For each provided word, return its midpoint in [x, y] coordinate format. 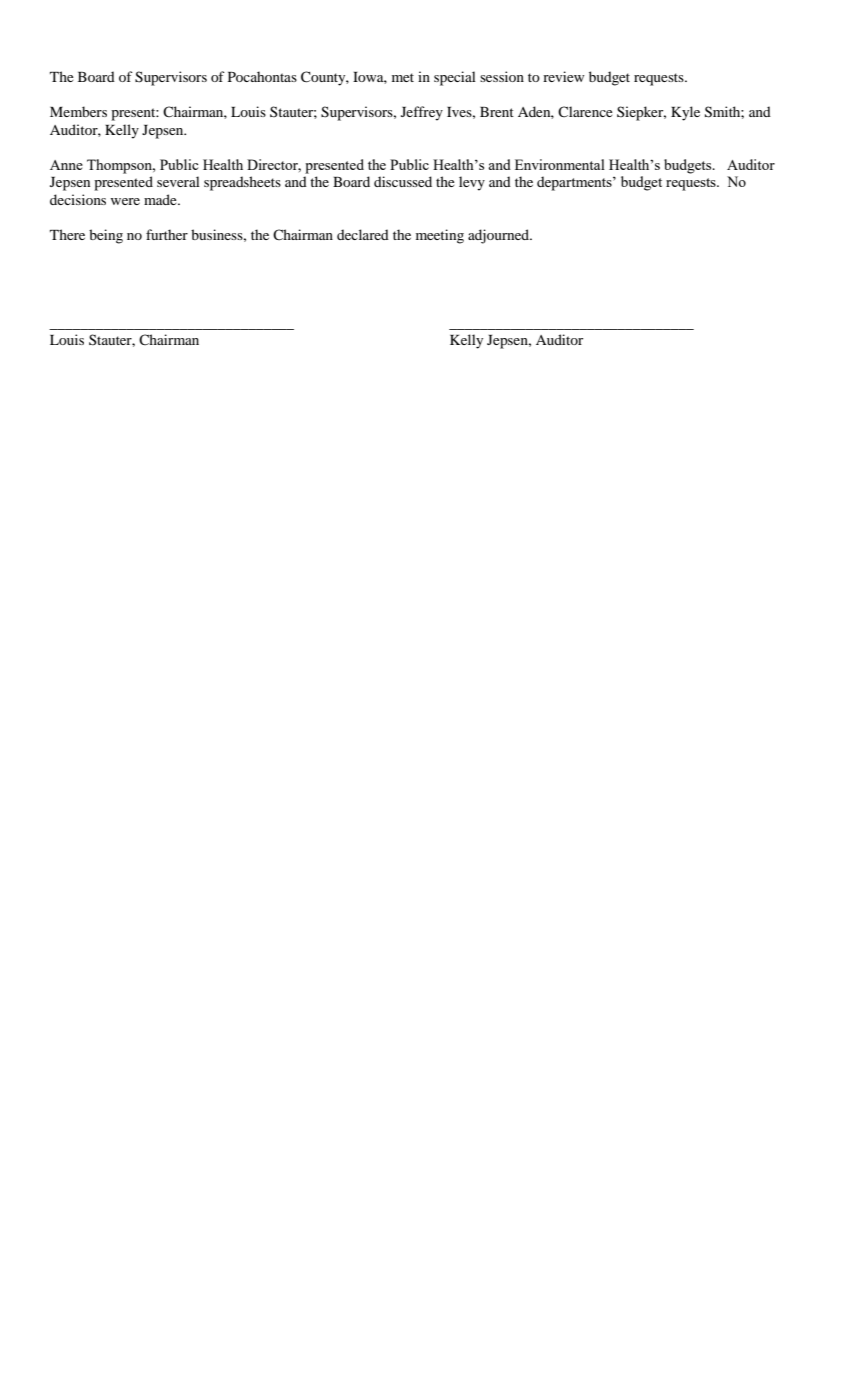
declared [363, 234]
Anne [66, 165]
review [564, 76]
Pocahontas [262, 76]
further [167, 234]
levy [472, 183]
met [403, 77]
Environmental [560, 164]
